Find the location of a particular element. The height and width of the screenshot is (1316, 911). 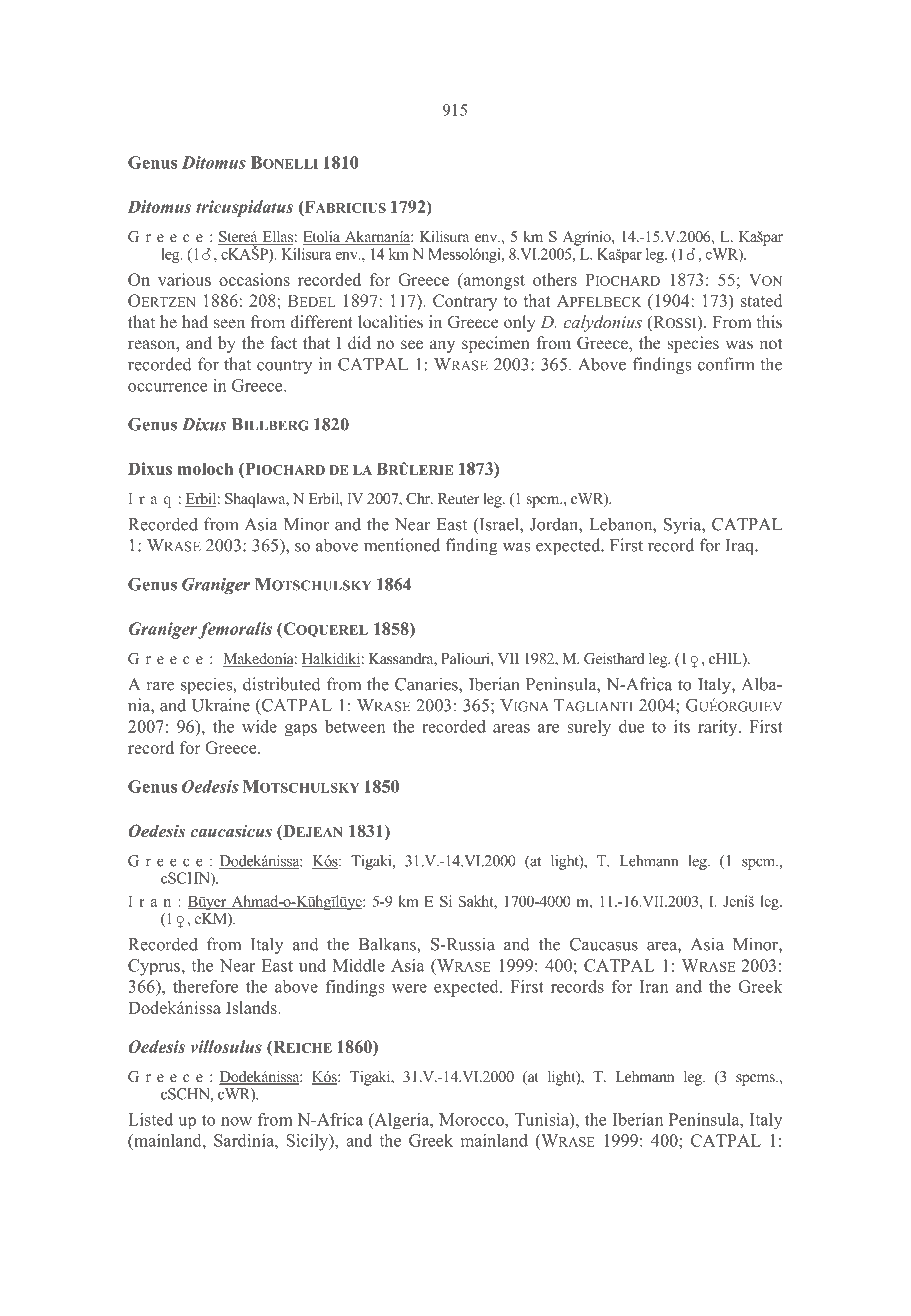

Reuter is located at coordinates (458, 498).
